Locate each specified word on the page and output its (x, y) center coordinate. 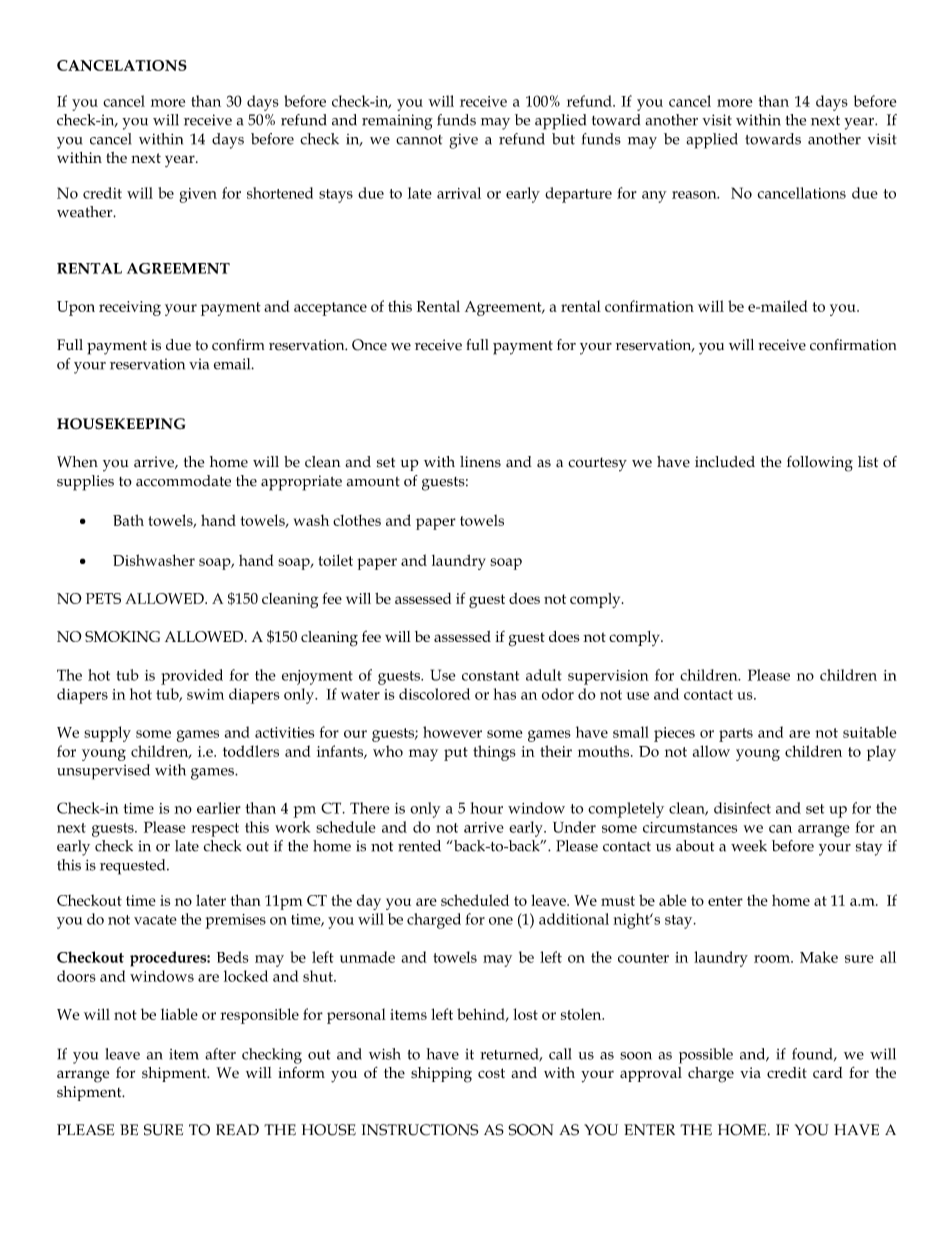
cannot (419, 140)
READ (237, 1130)
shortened (280, 193)
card (828, 1072)
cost (491, 1073)
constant (490, 676)
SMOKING (122, 636)
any (654, 197)
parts (736, 735)
